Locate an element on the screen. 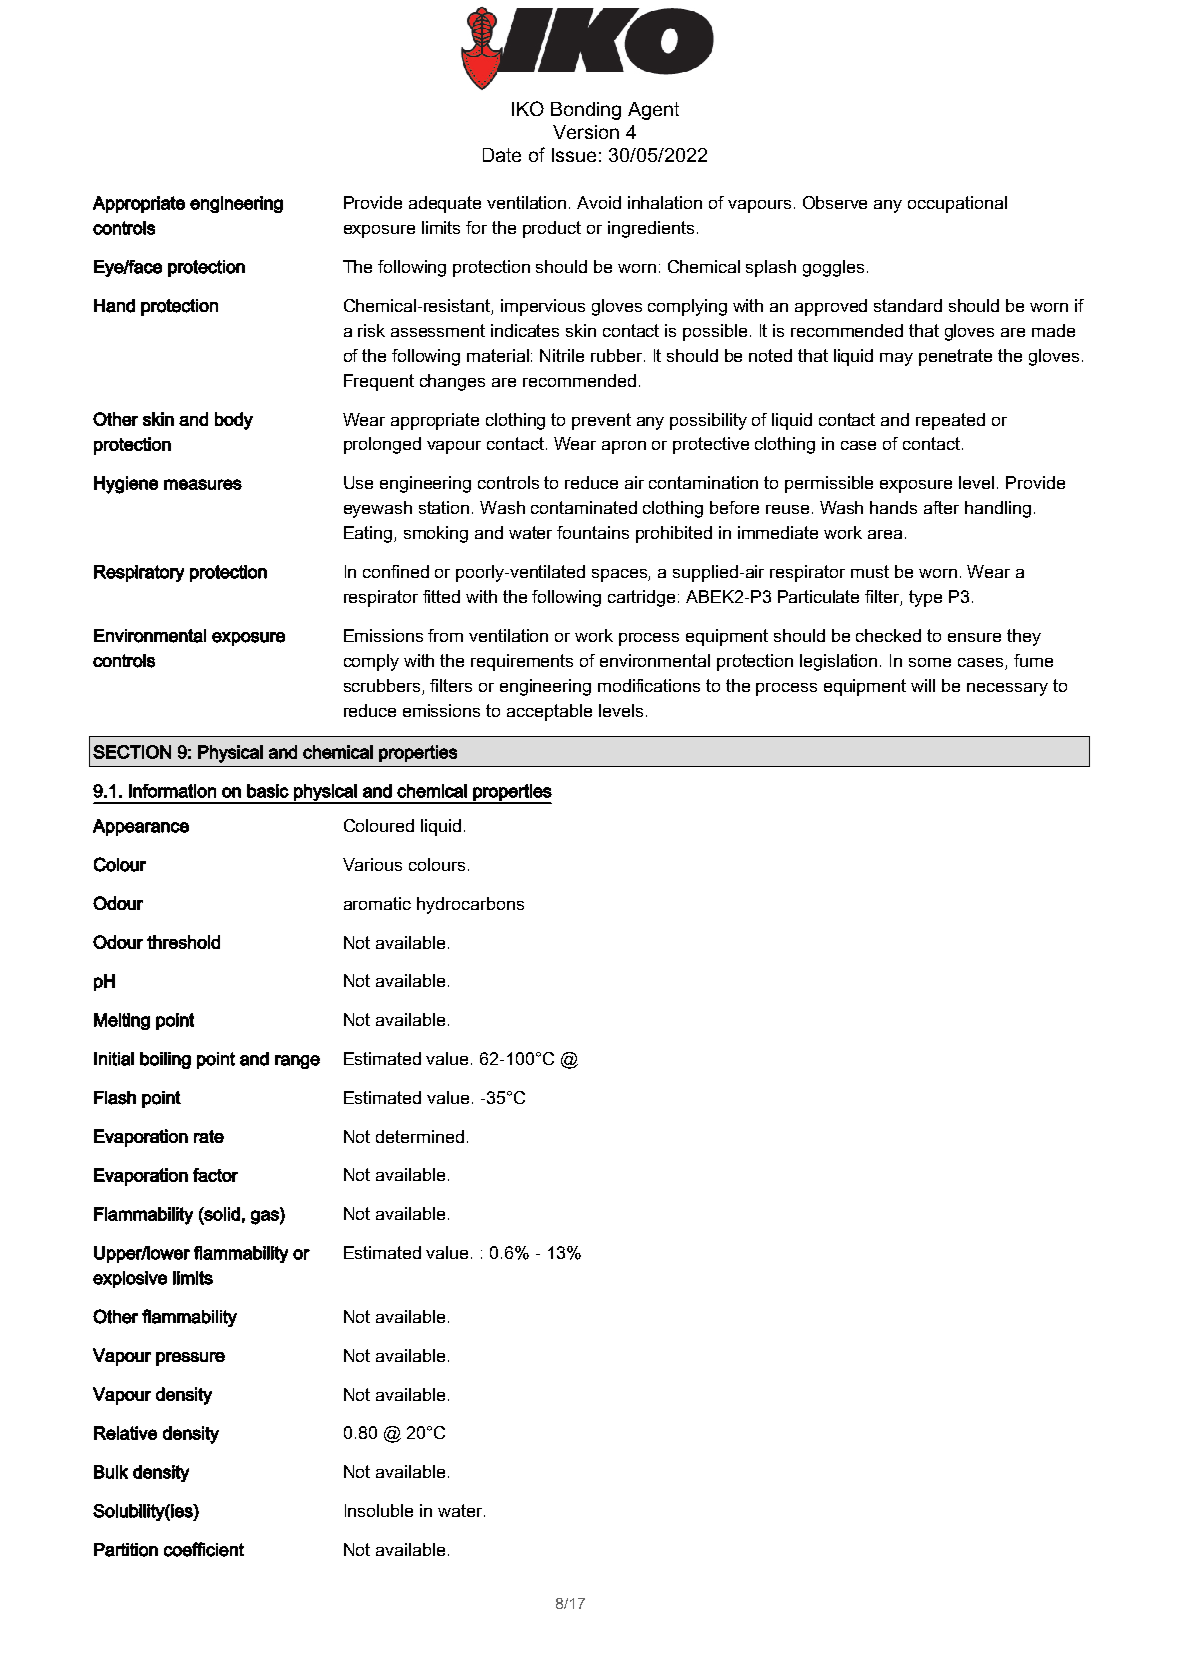 The image size is (1179, 1668). basic is located at coordinates (268, 791).
